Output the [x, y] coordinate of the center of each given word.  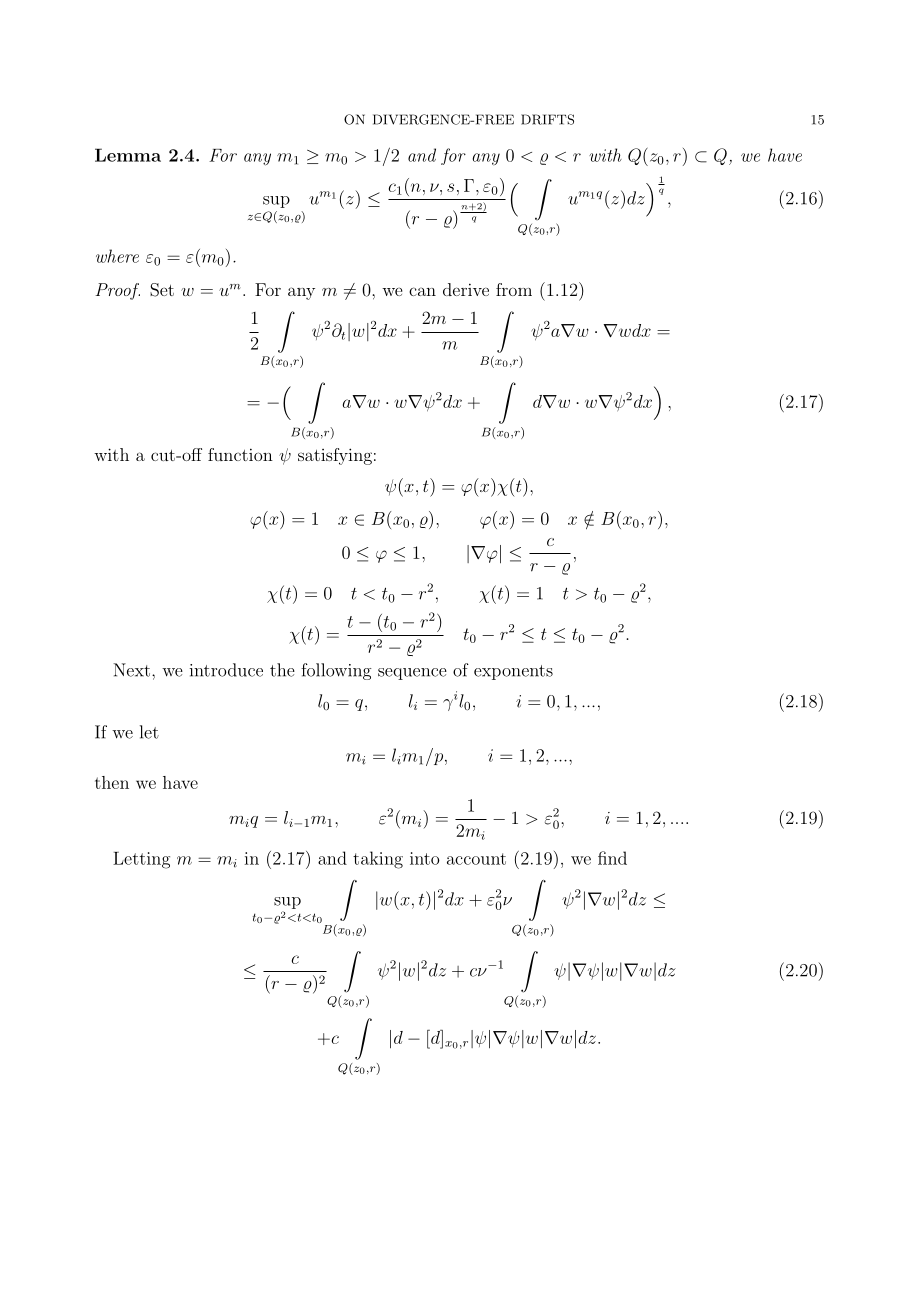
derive [466, 289]
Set [162, 290]
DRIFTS [547, 119]
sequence [412, 674]
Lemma [128, 155]
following [336, 671]
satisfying [335, 456]
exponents [513, 672]
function [240, 454]
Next [133, 670]
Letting [141, 860]
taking [378, 860]
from [514, 289]
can [422, 291]
